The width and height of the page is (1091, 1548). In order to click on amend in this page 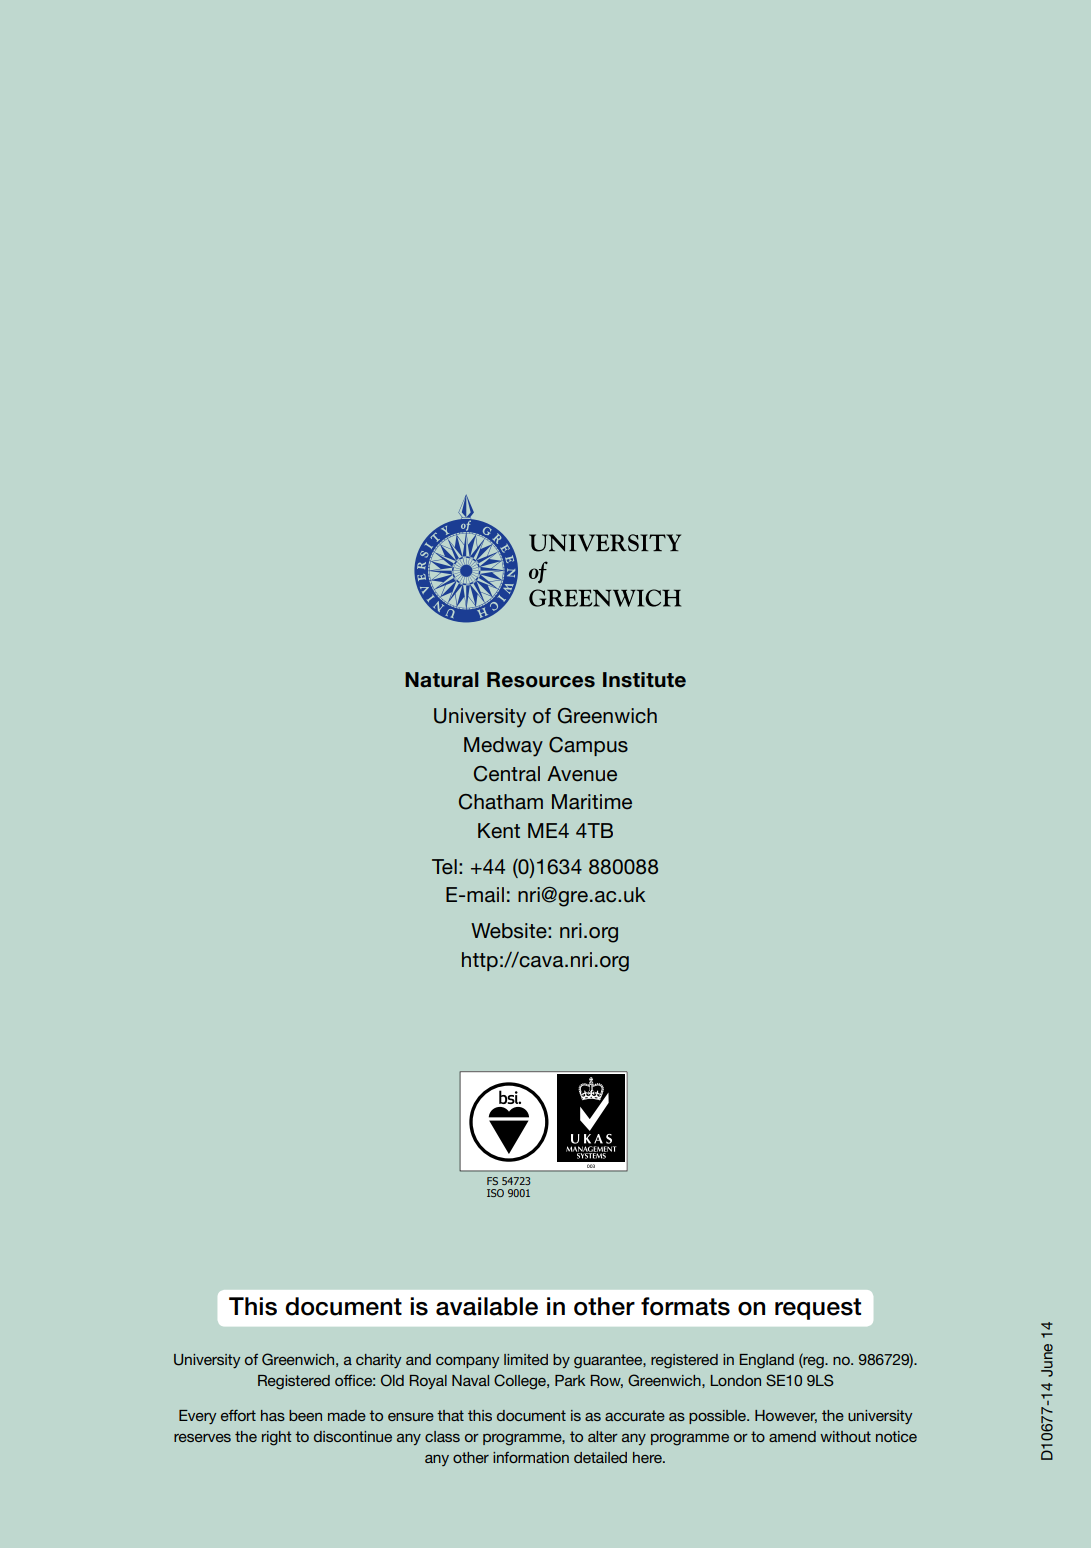, I will do `click(792, 1436)`.
